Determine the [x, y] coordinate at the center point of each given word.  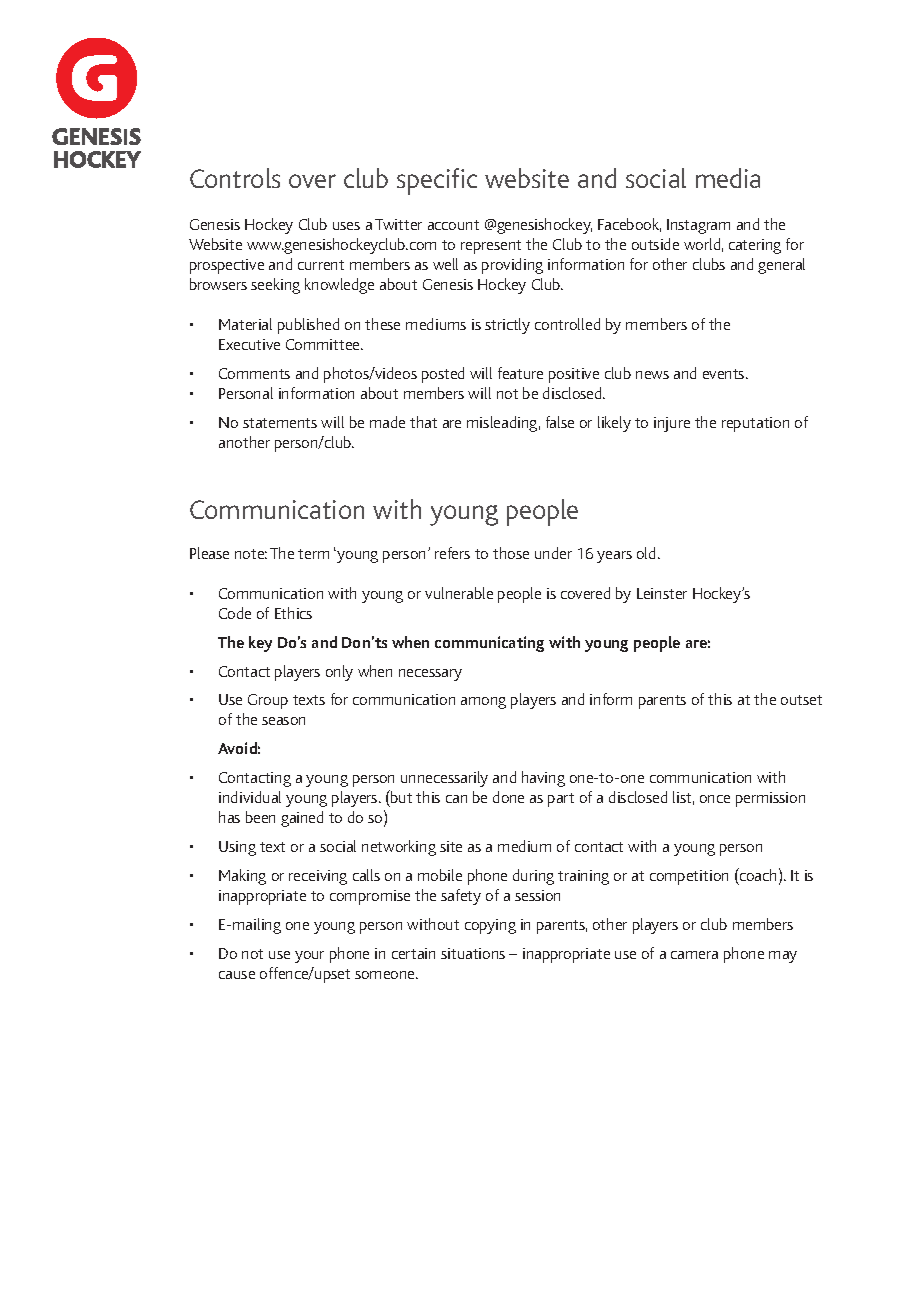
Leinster [662, 593]
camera [694, 955]
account [453, 225]
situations [473, 953]
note [251, 554]
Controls [235, 178]
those [511, 553]
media [728, 178]
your [309, 957]
